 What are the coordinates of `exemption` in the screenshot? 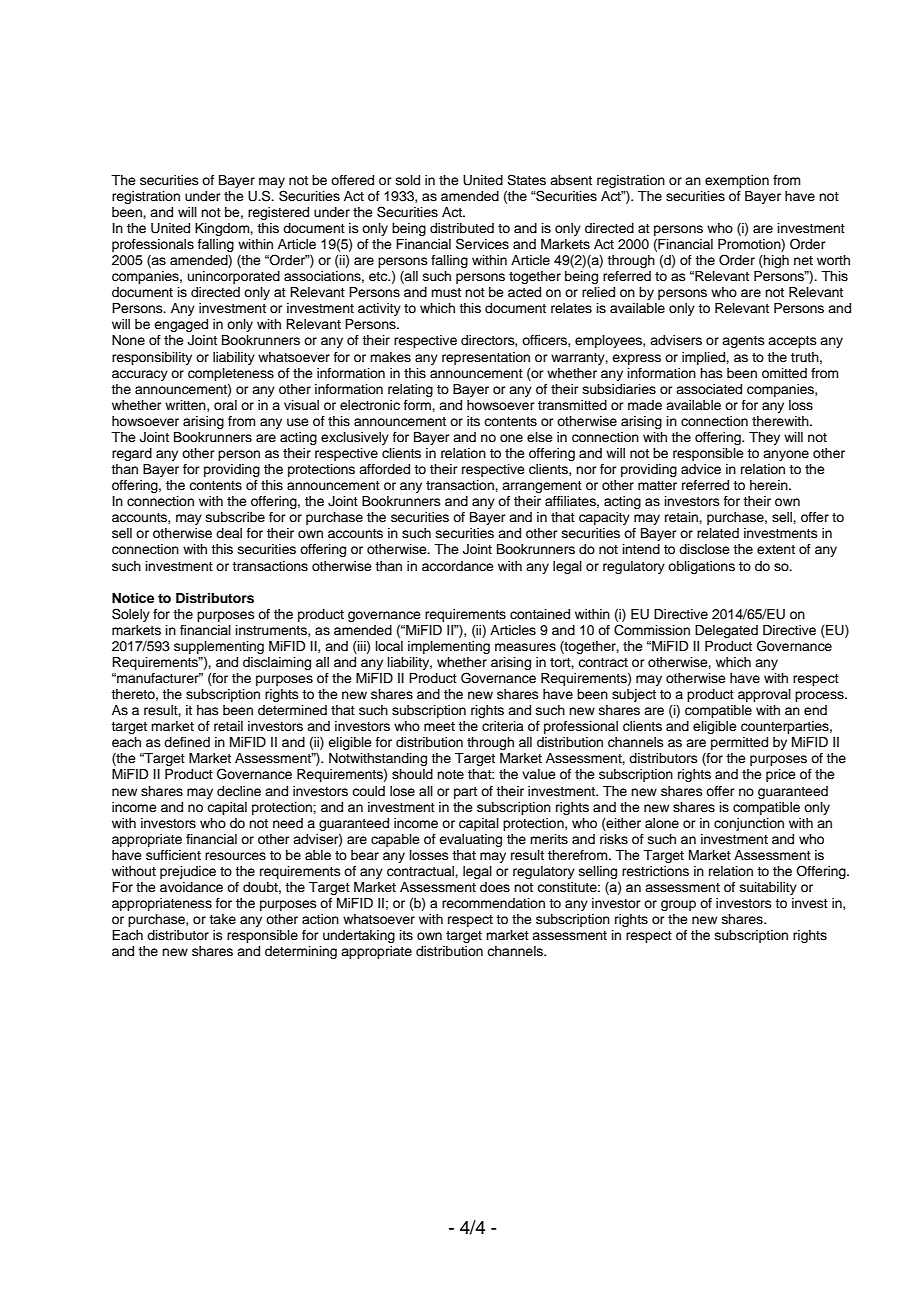 It's located at (737, 181).
